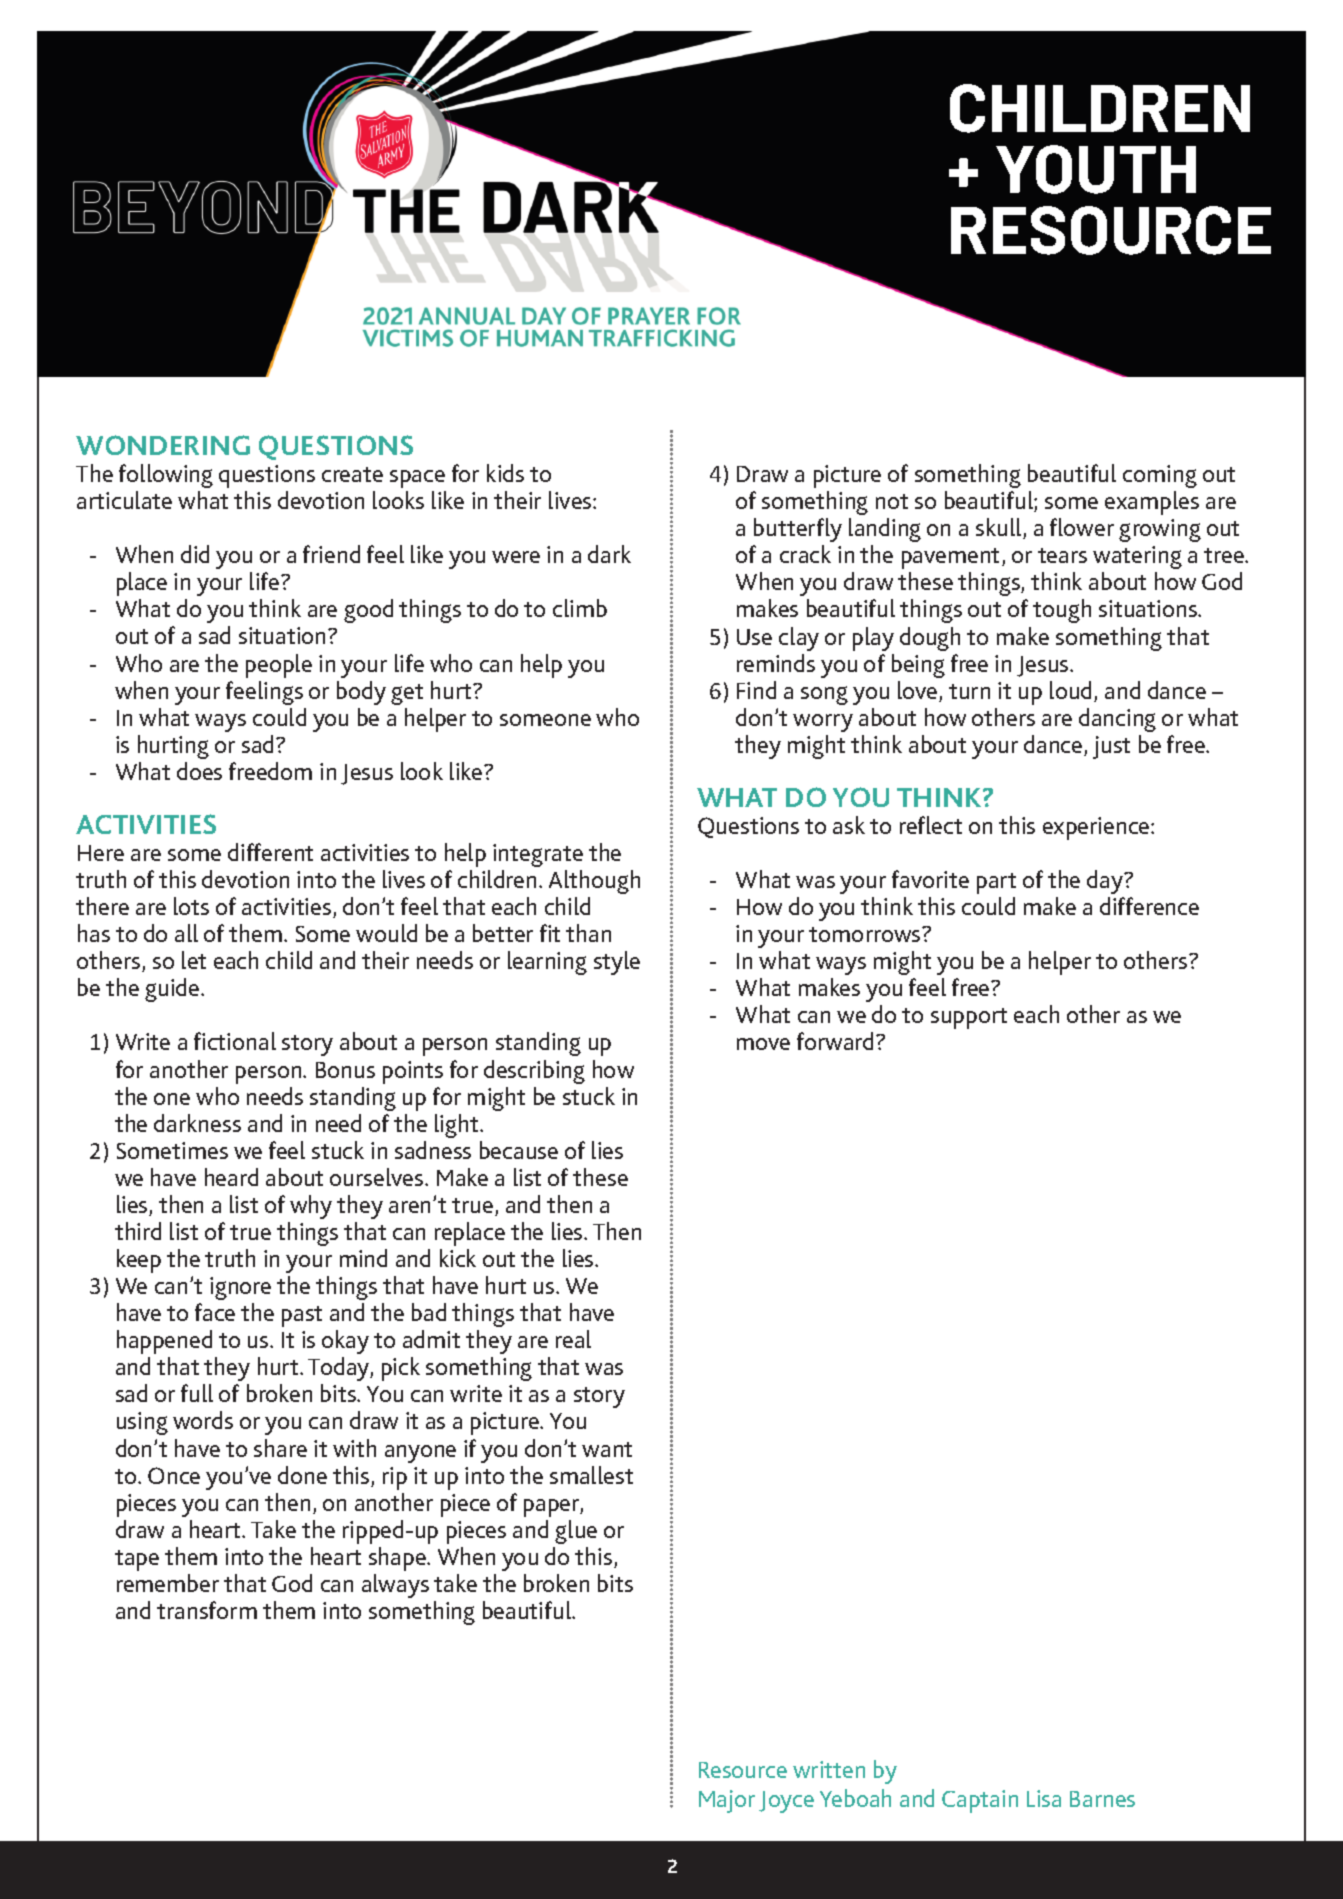  I want to click on WONDERING, so click(163, 445).
